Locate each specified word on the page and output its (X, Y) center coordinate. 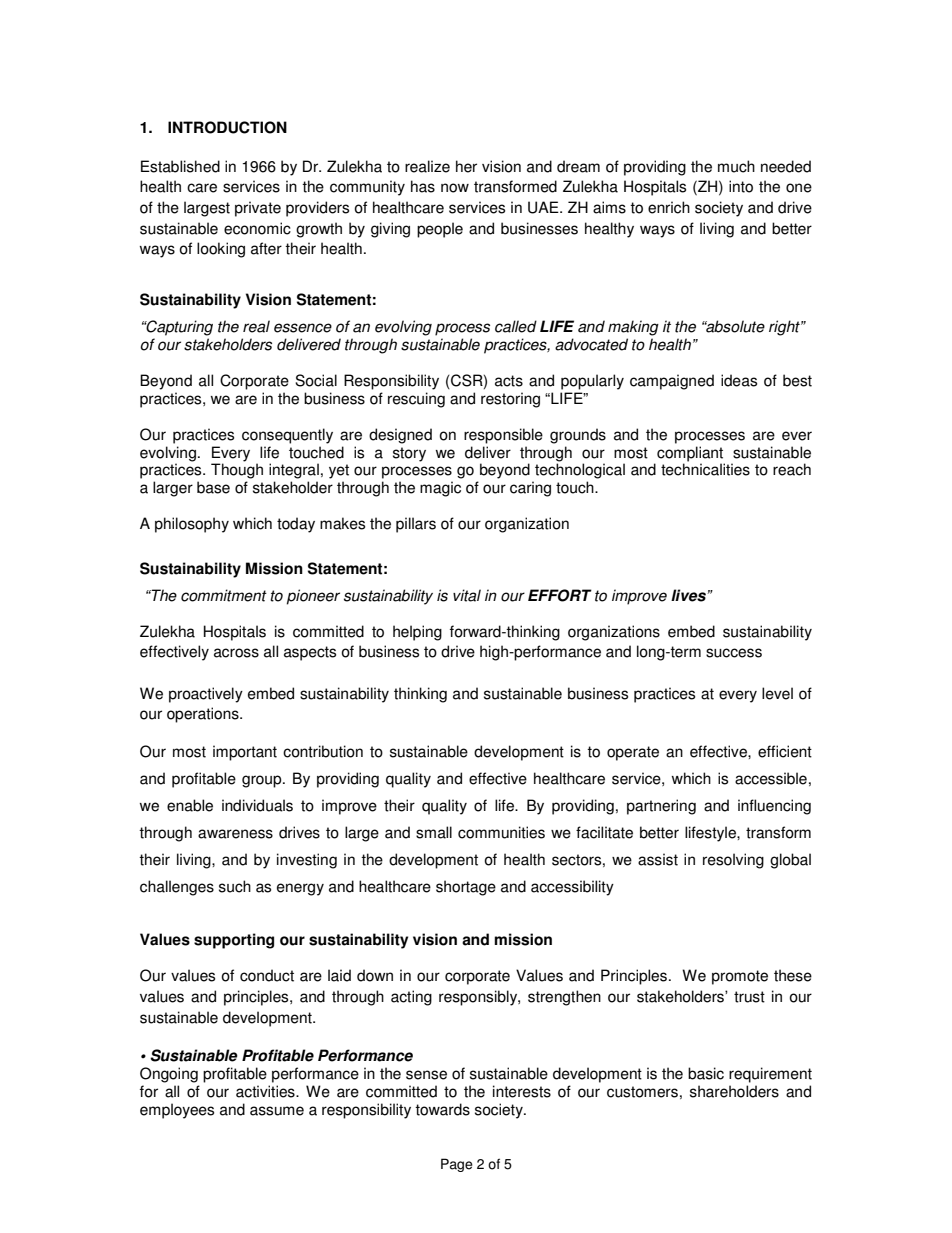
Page (457, 1165)
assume (277, 1111)
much (736, 166)
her (466, 166)
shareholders (734, 1091)
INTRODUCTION (227, 127)
